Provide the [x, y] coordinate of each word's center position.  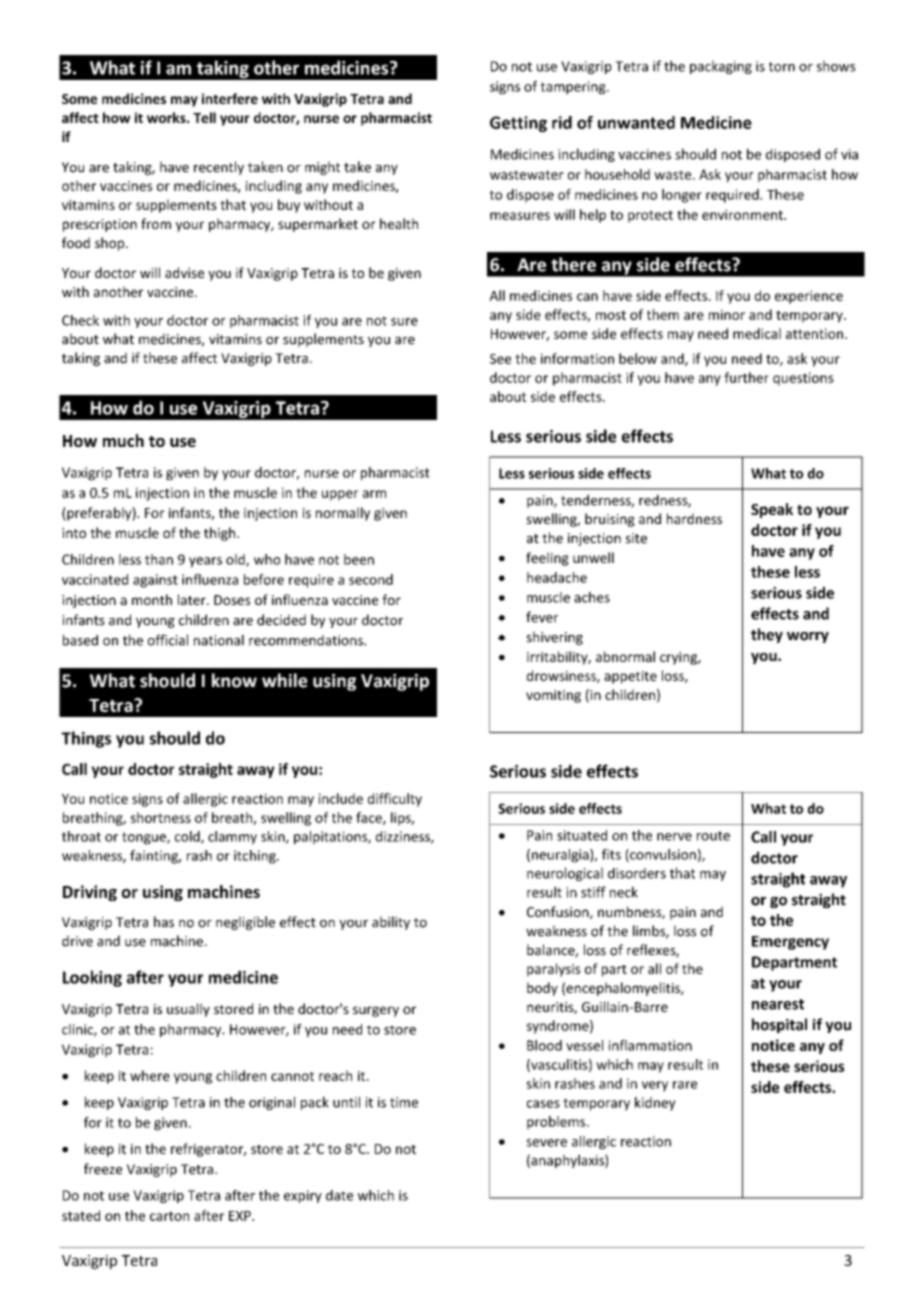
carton [169, 1216]
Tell [204, 117]
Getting [518, 124]
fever [542, 617]
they [767, 635]
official [168, 640]
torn [782, 67]
